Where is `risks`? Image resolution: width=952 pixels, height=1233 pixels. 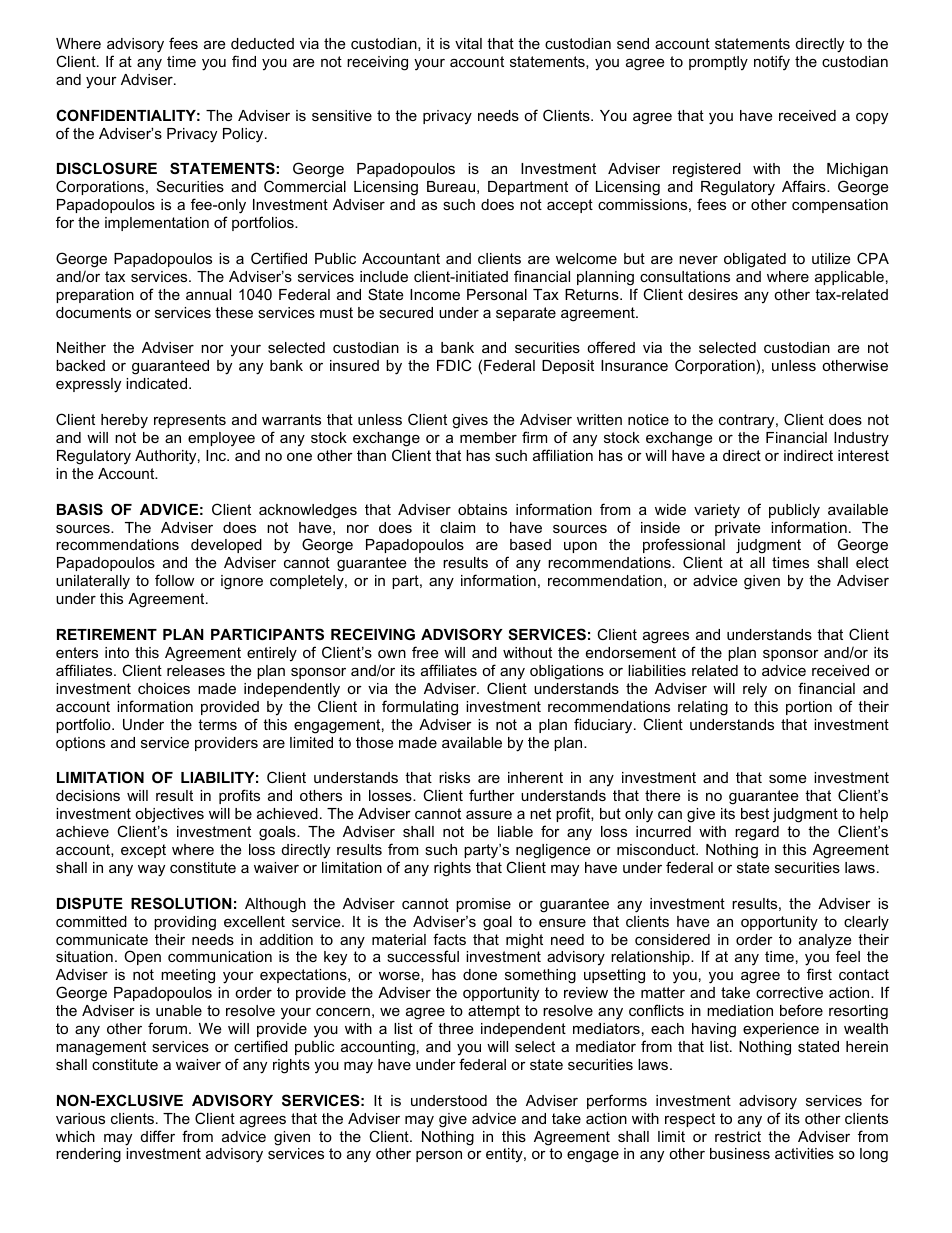
risks is located at coordinates (454, 777).
